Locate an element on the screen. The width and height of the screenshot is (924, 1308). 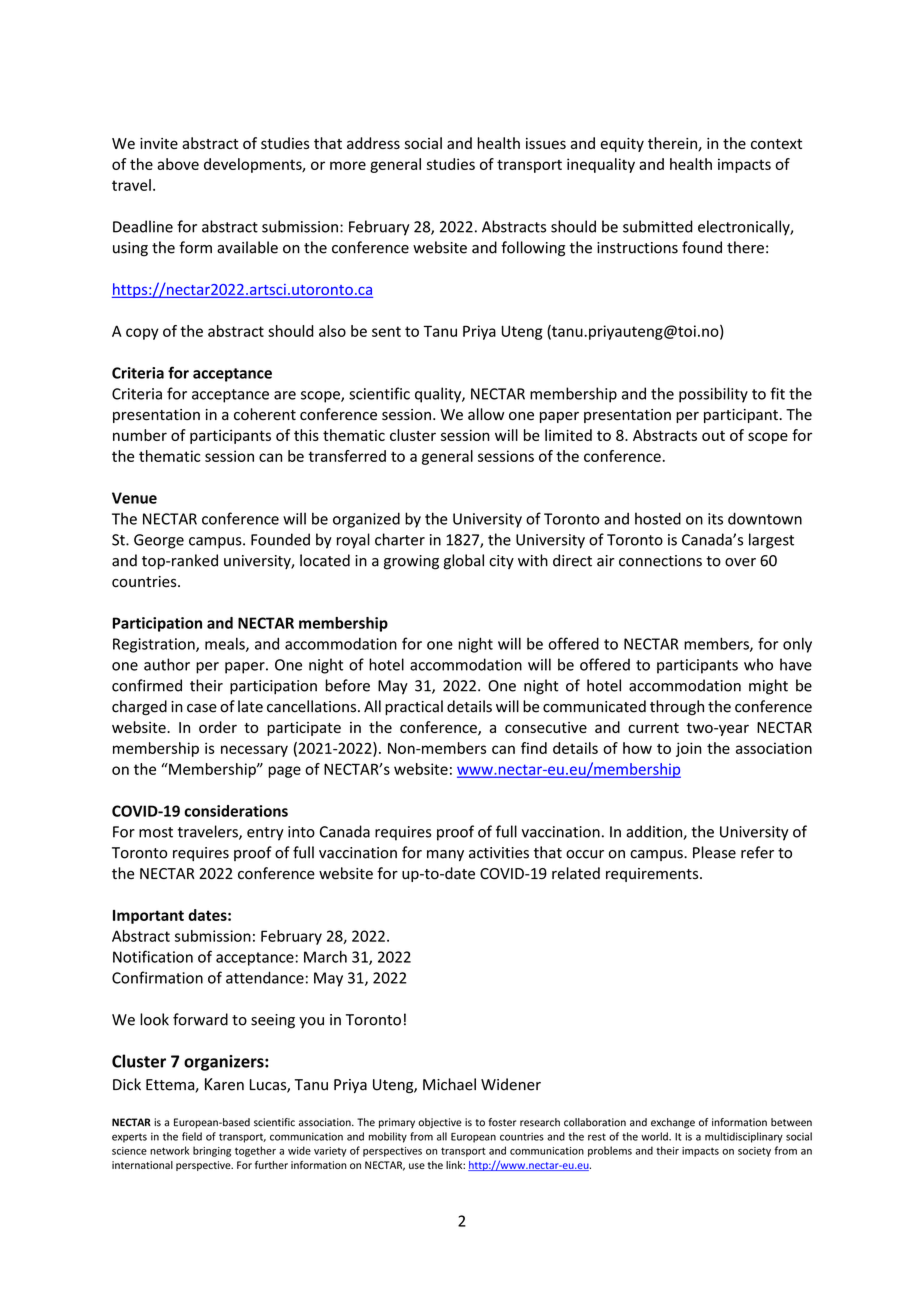
allow is located at coordinates (486, 414).
